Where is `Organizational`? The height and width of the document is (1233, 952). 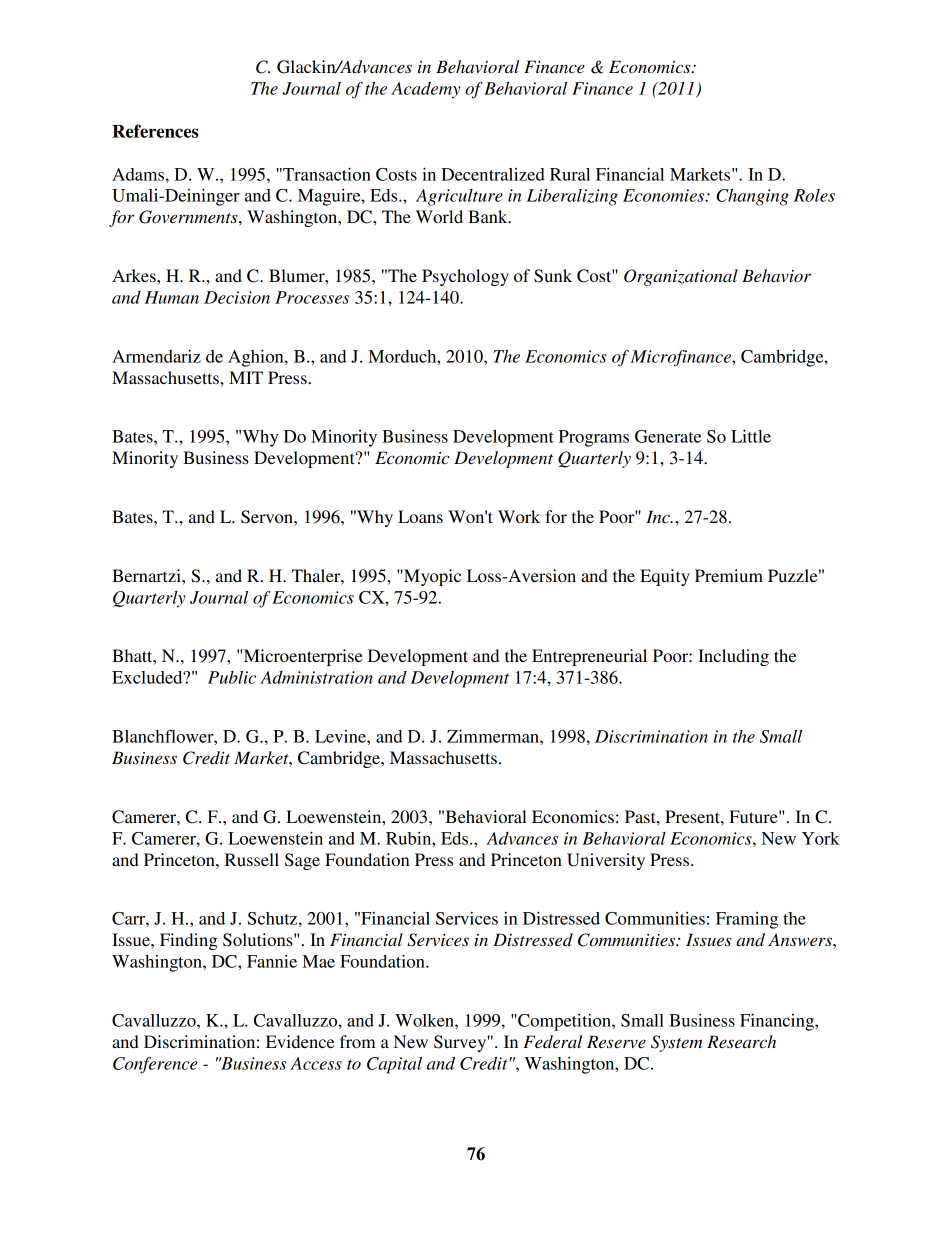
Organizational is located at coordinates (681, 277).
